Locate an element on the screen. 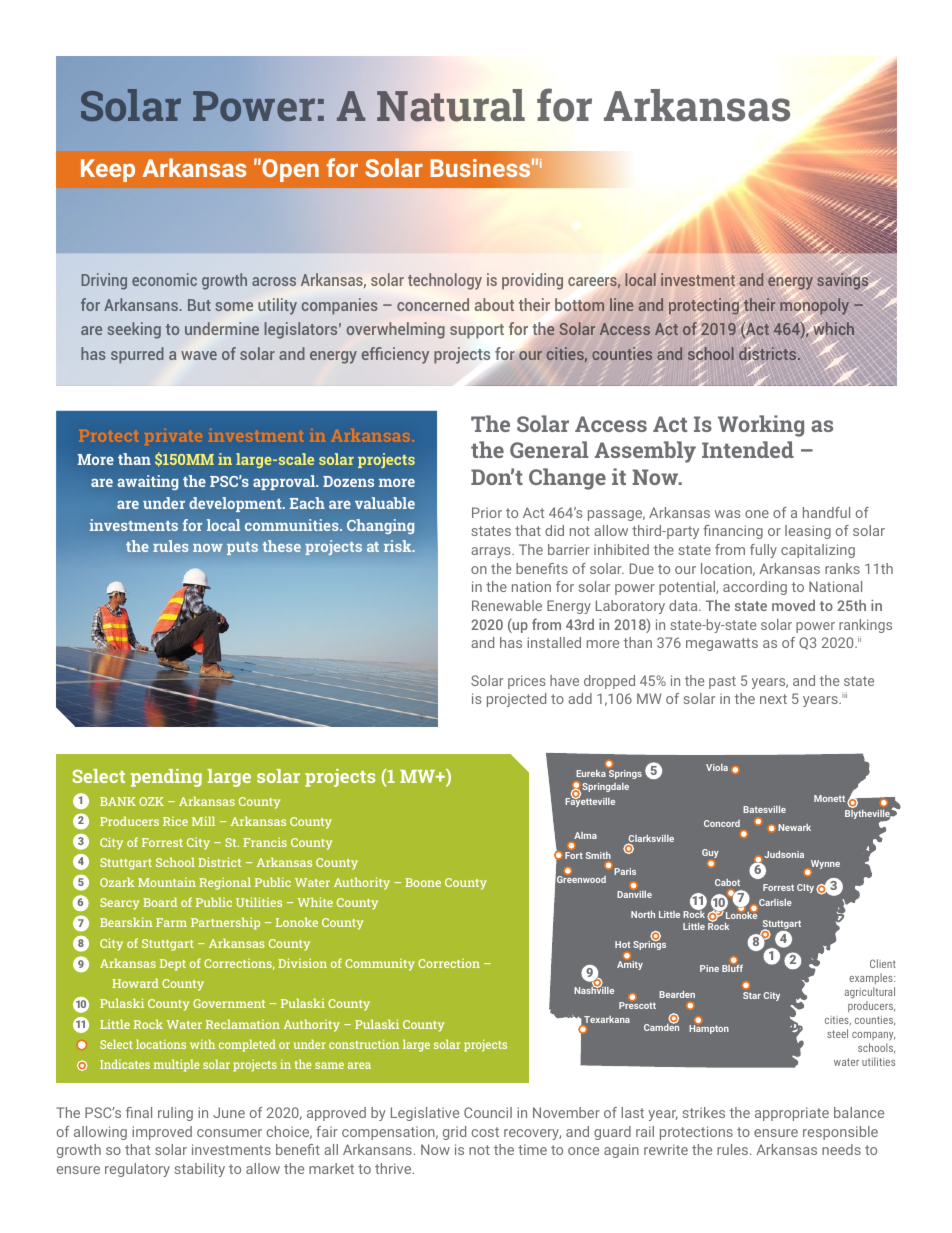 This screenshot has width=952, height=1233. Keep is located at coordinates (108, 170).
